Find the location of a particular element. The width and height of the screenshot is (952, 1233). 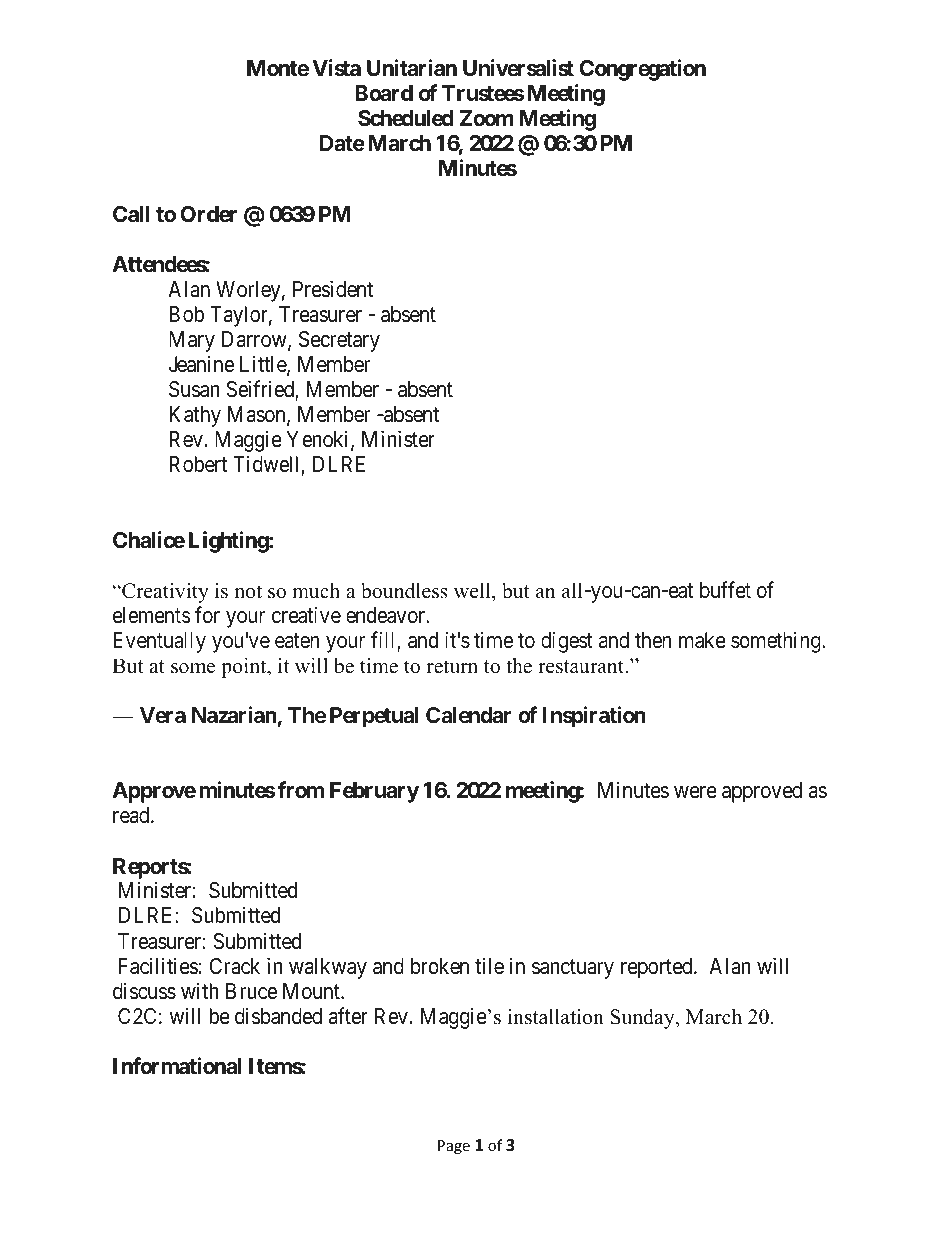

Order is located at coordinates (208, 214).
